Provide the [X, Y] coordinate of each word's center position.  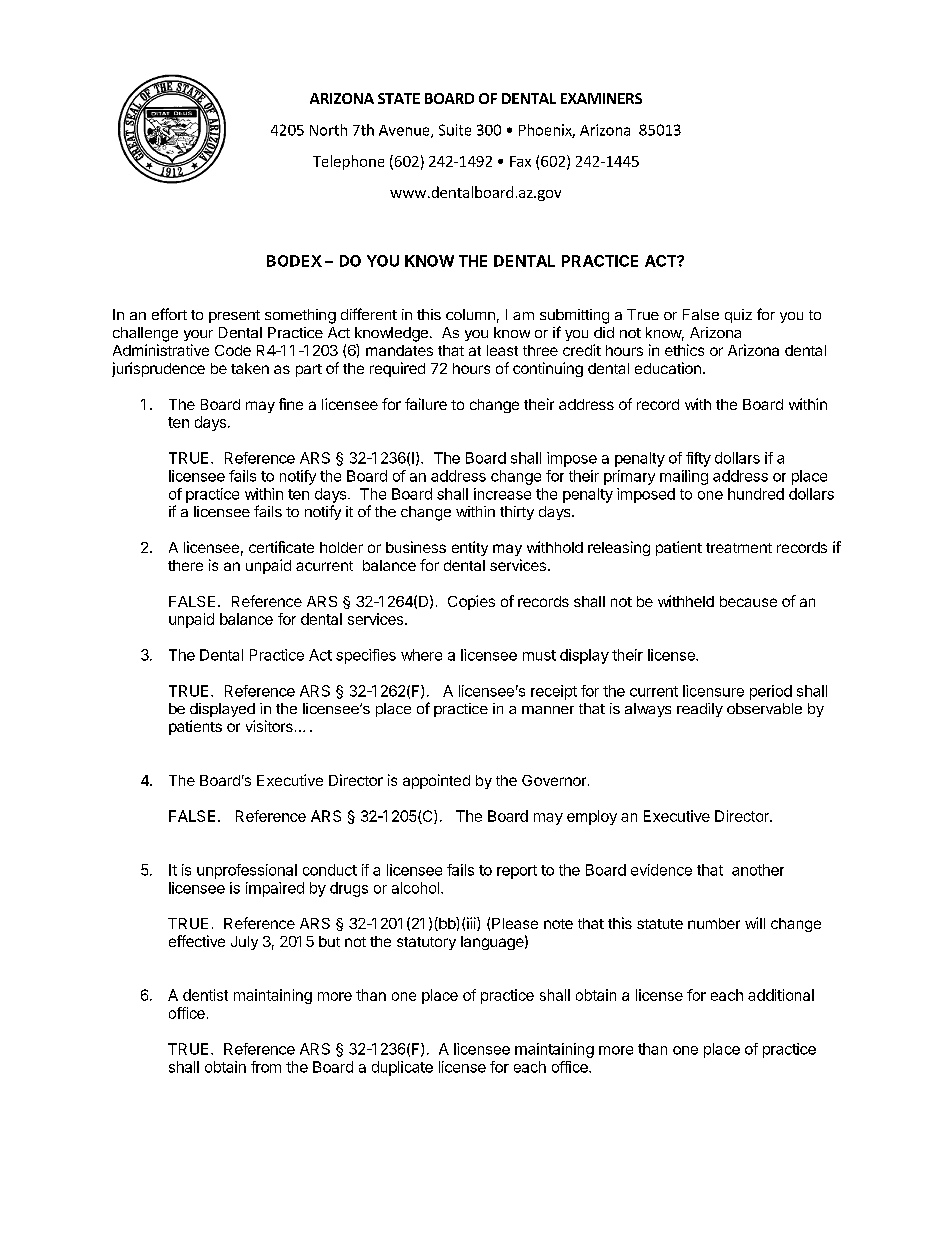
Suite [455, 130]
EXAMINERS [601, 98]
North [328, 130]
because [748, 601]
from [266, 1067]
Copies [471, 602]
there [185, 565]
